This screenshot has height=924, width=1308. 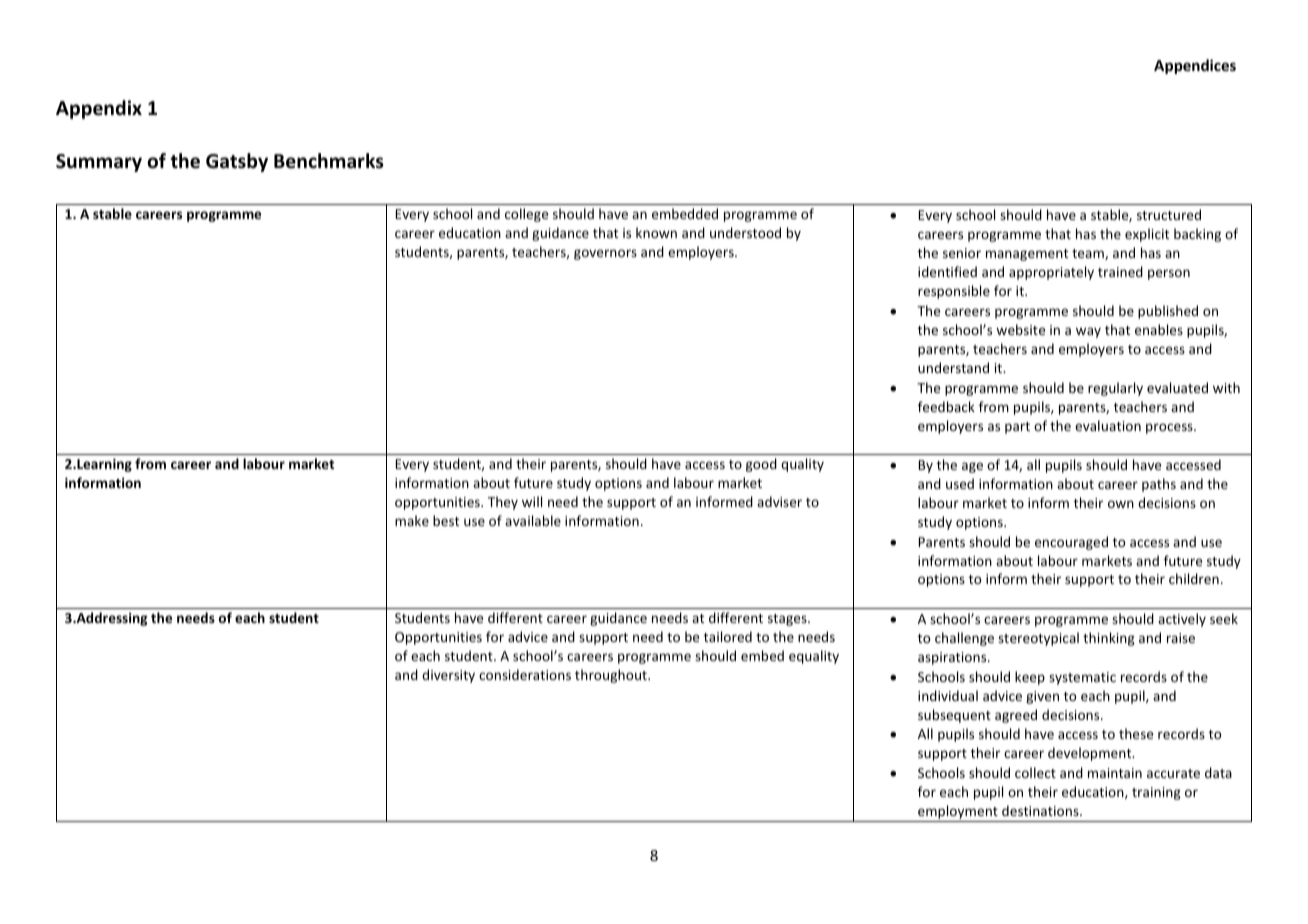 I want to click on make, so click(x=412, y=520).
